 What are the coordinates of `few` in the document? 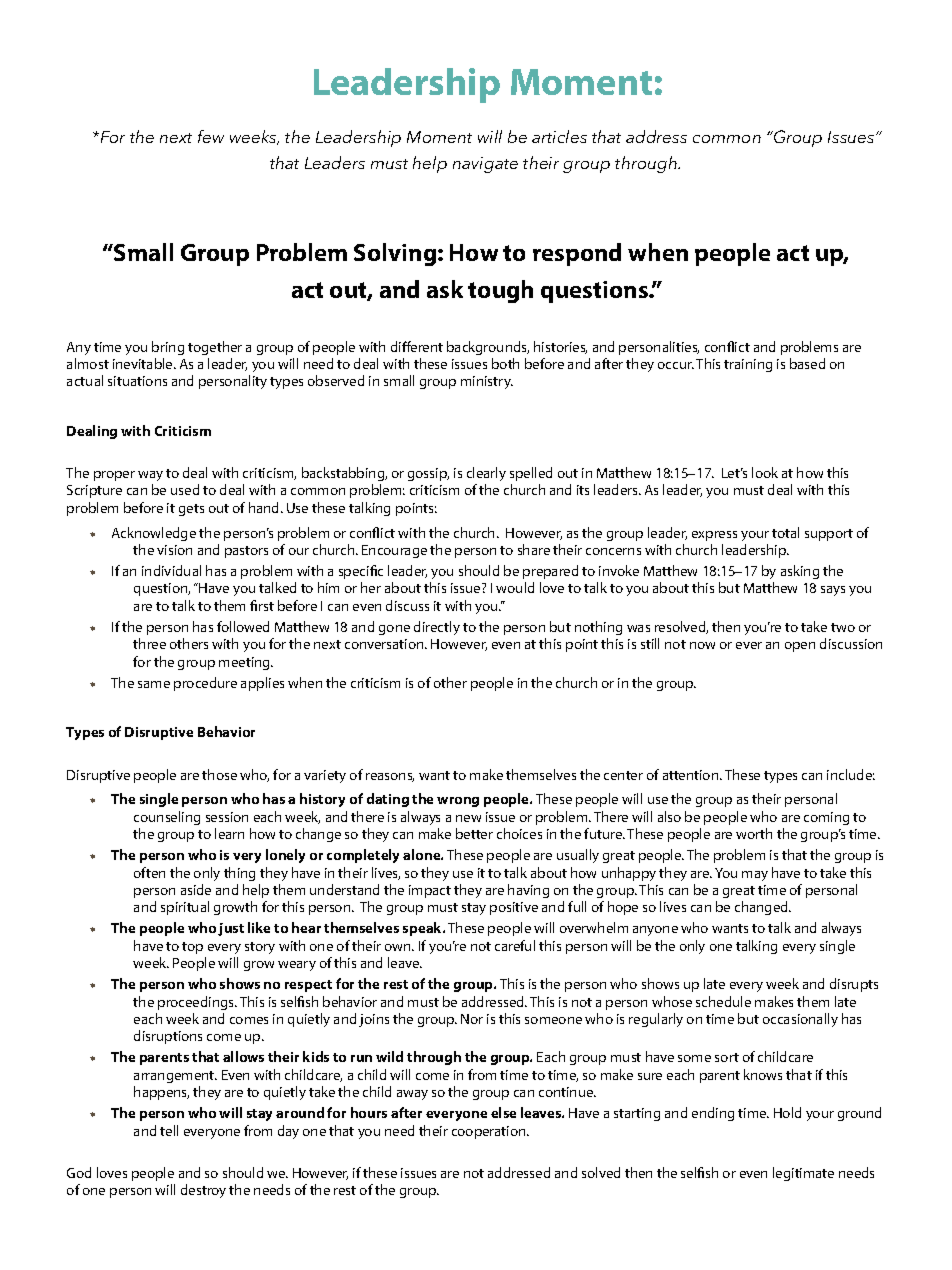 It's located at (211, 136).
